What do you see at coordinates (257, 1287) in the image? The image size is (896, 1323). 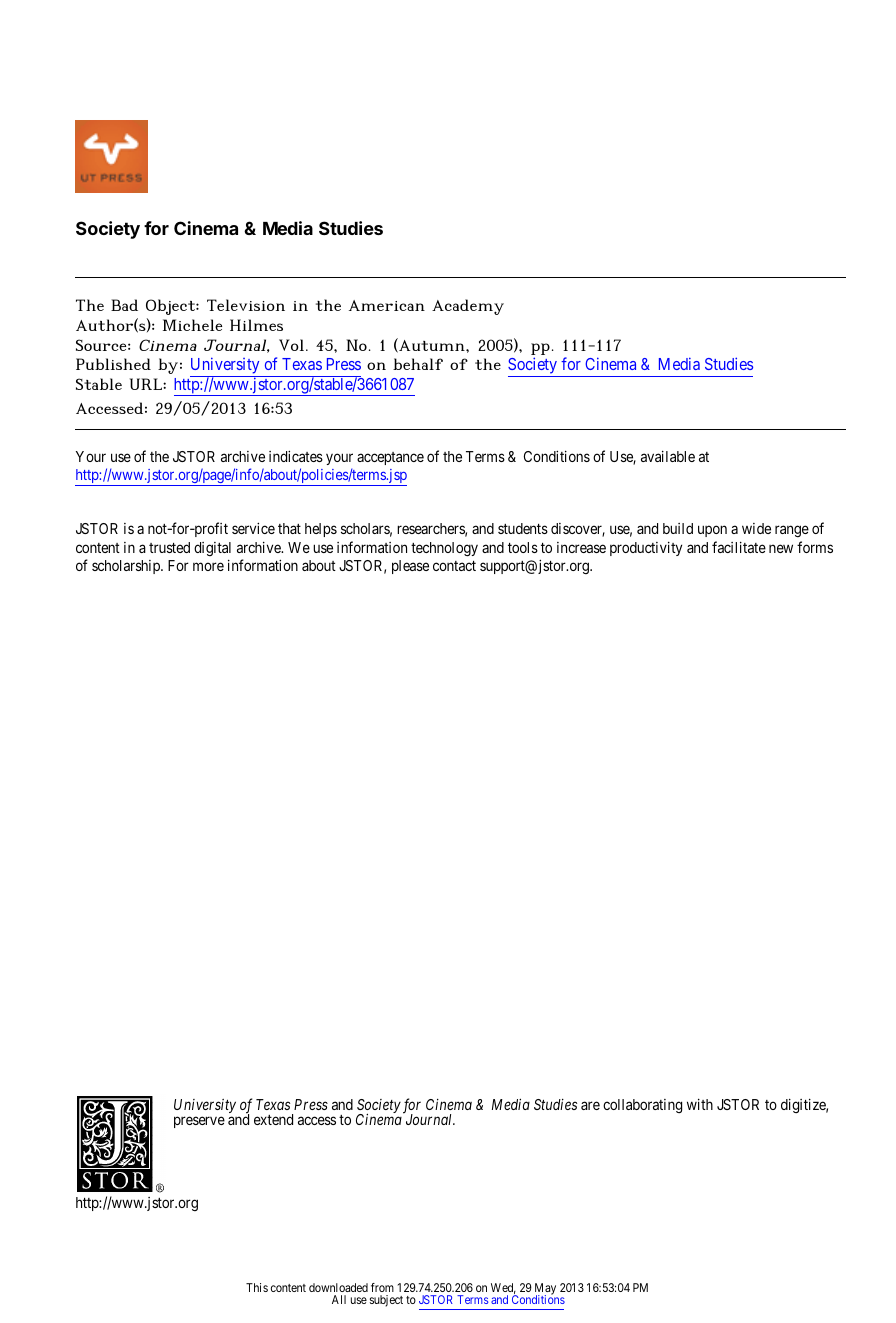 I see `This` at bounding box center [257, 1287].
